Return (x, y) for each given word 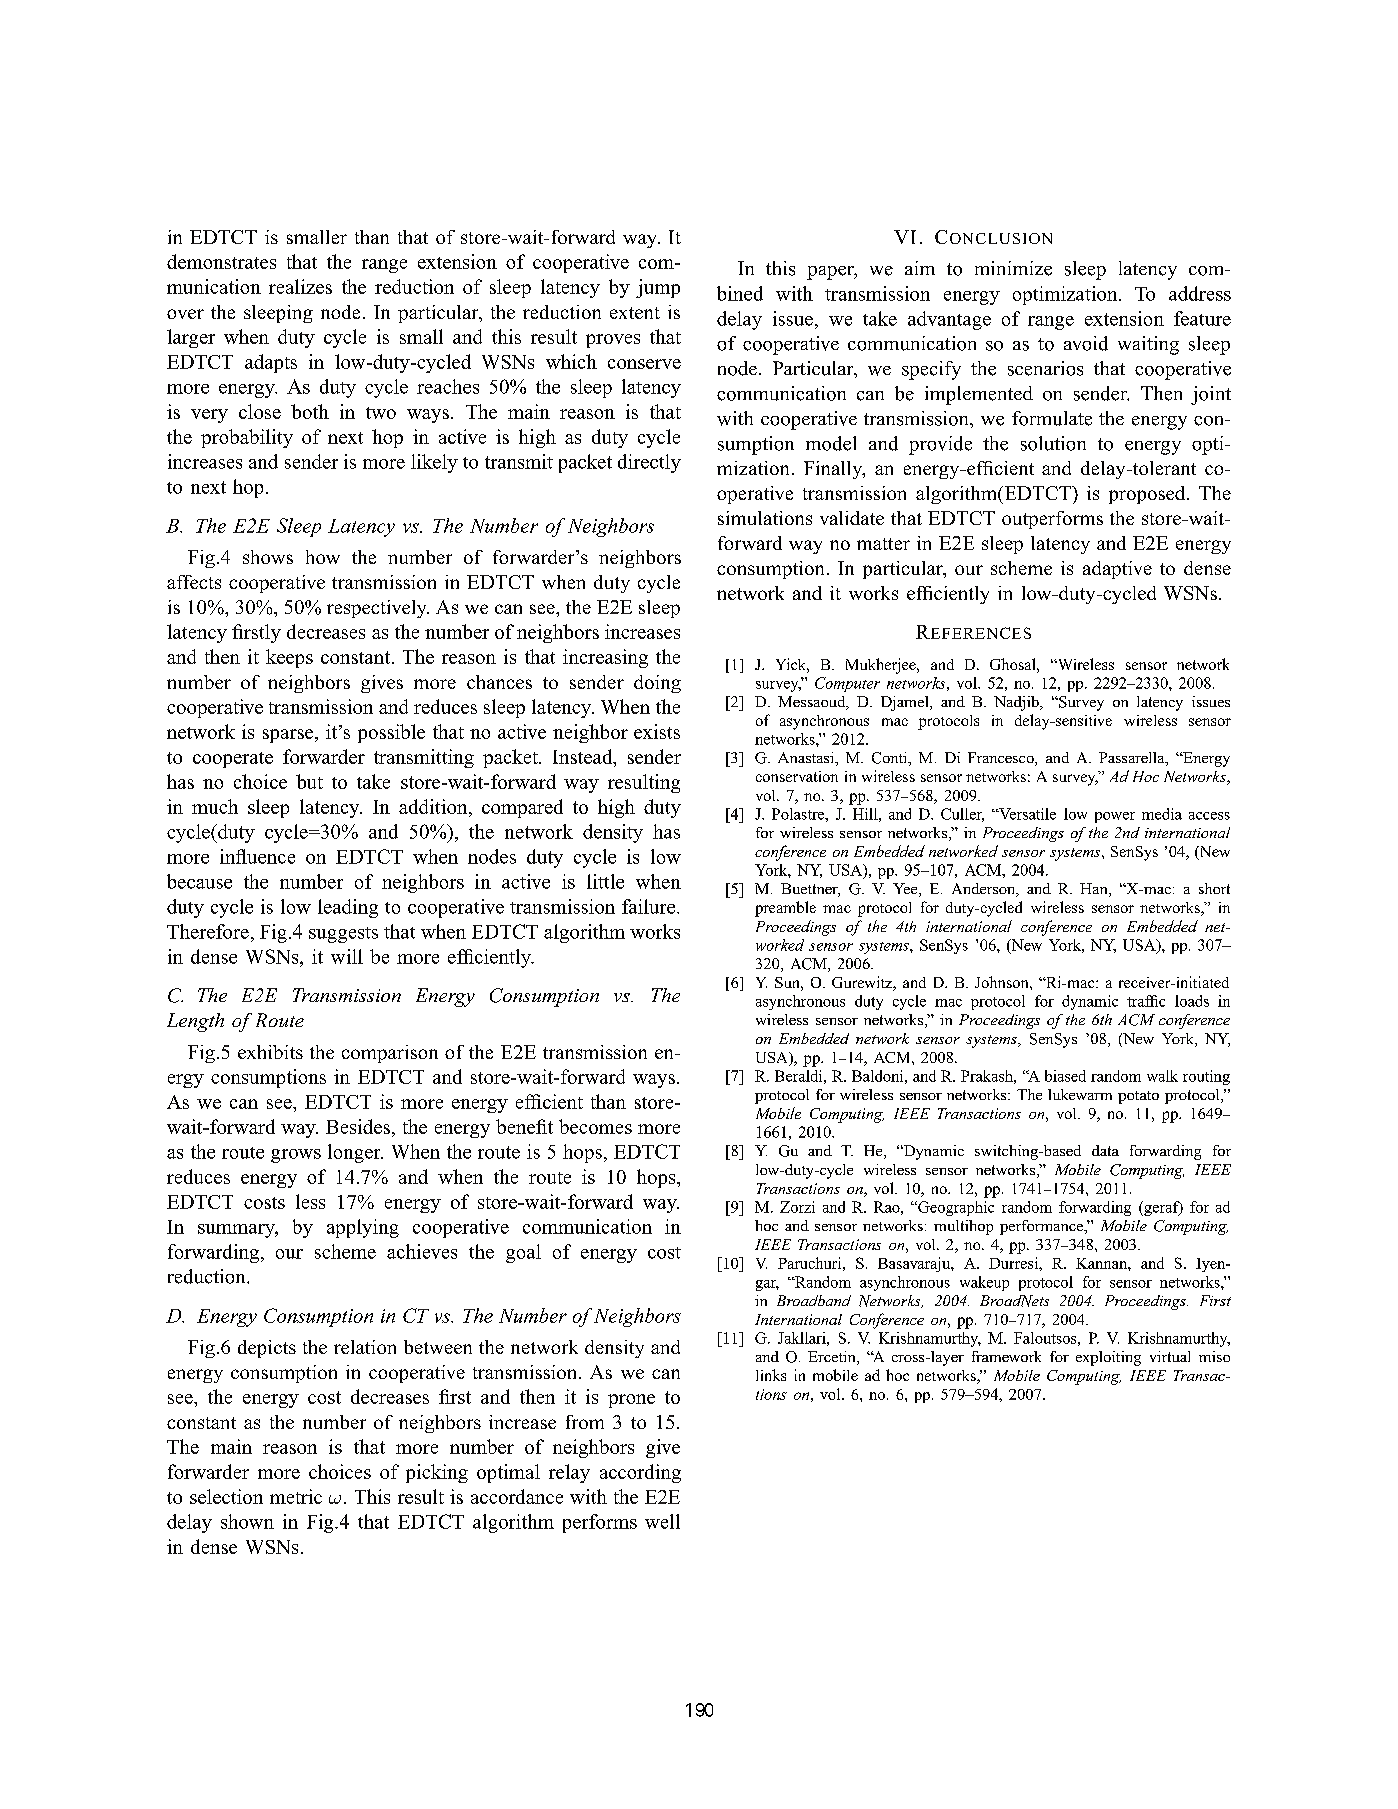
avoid (1086, 343)
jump (658, 288)
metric (296, 1496)
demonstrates (221, 261)
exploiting (1108, 1358)
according (640, 1473)
